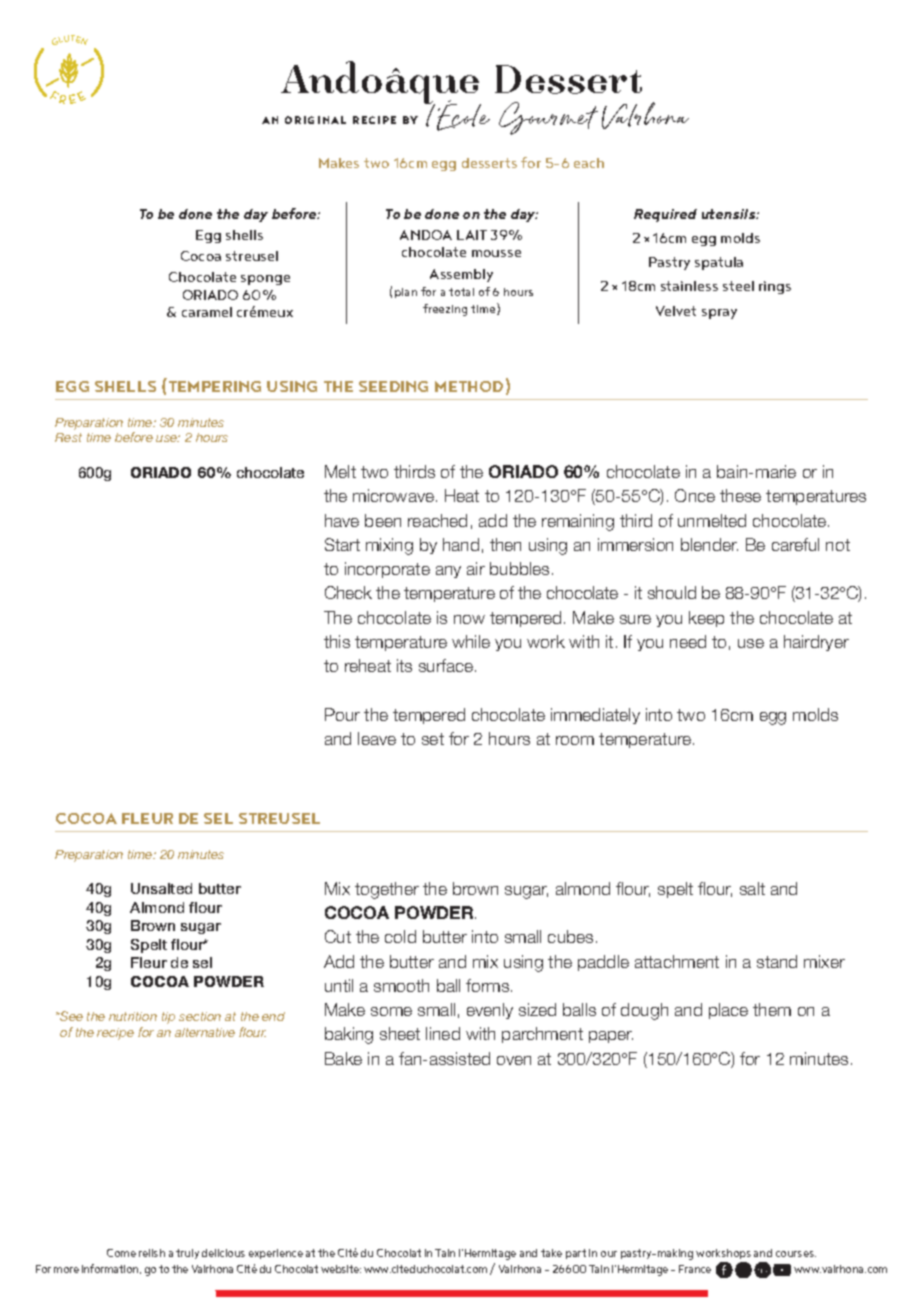  Describe the element at coordinates (213, 385) in the screenshot. I see `TEMPERING` at that location.
